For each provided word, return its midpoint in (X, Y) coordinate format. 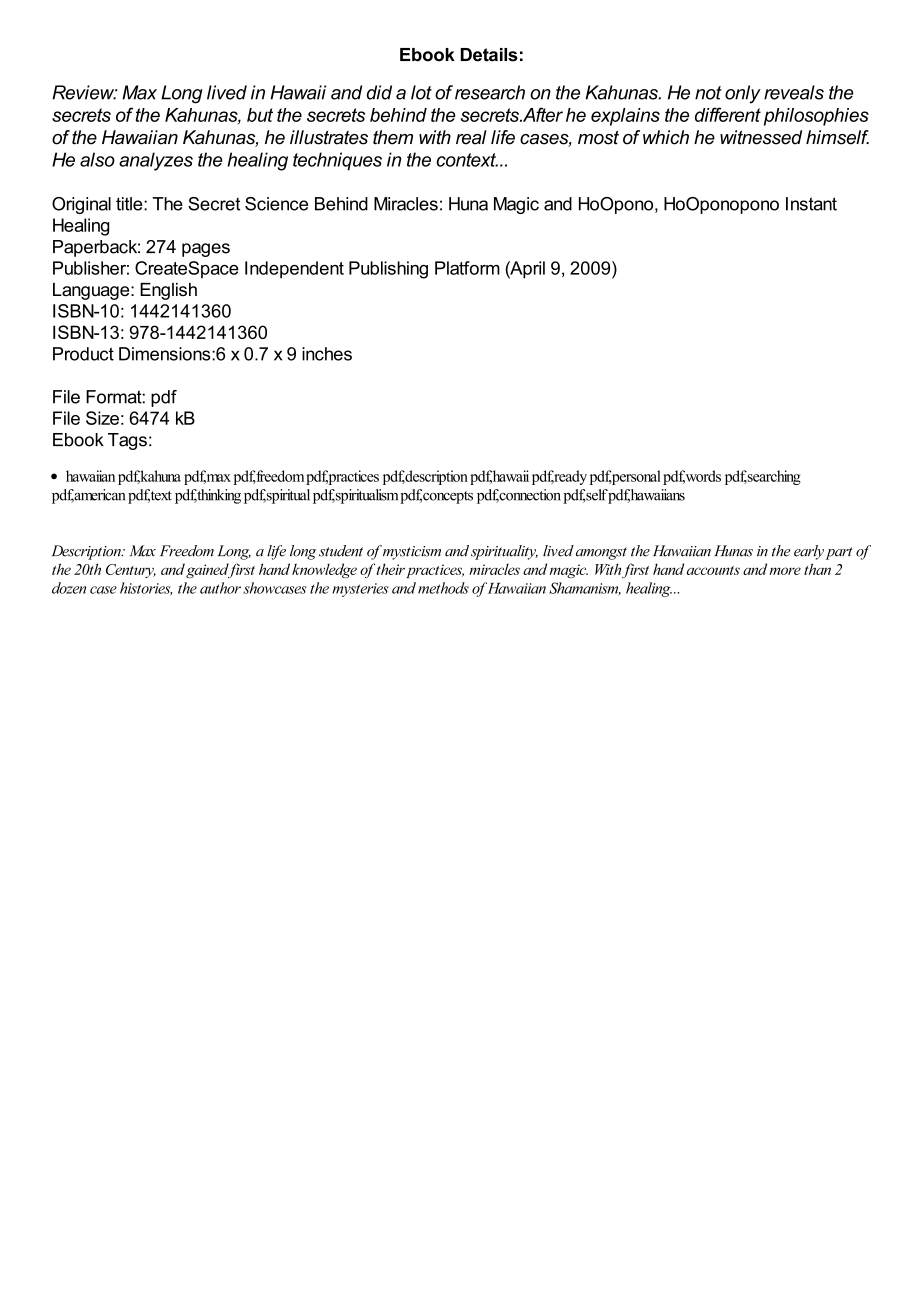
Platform (467, 268)
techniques (337, 161)
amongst (601, 553)
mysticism (412, 553)
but (260, 115)
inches (327, 354)
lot (421, 92)
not (708, 93)
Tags (127, 441)
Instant (811, 204)
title (130, 204)
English (168, 291)
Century (131, 571)
